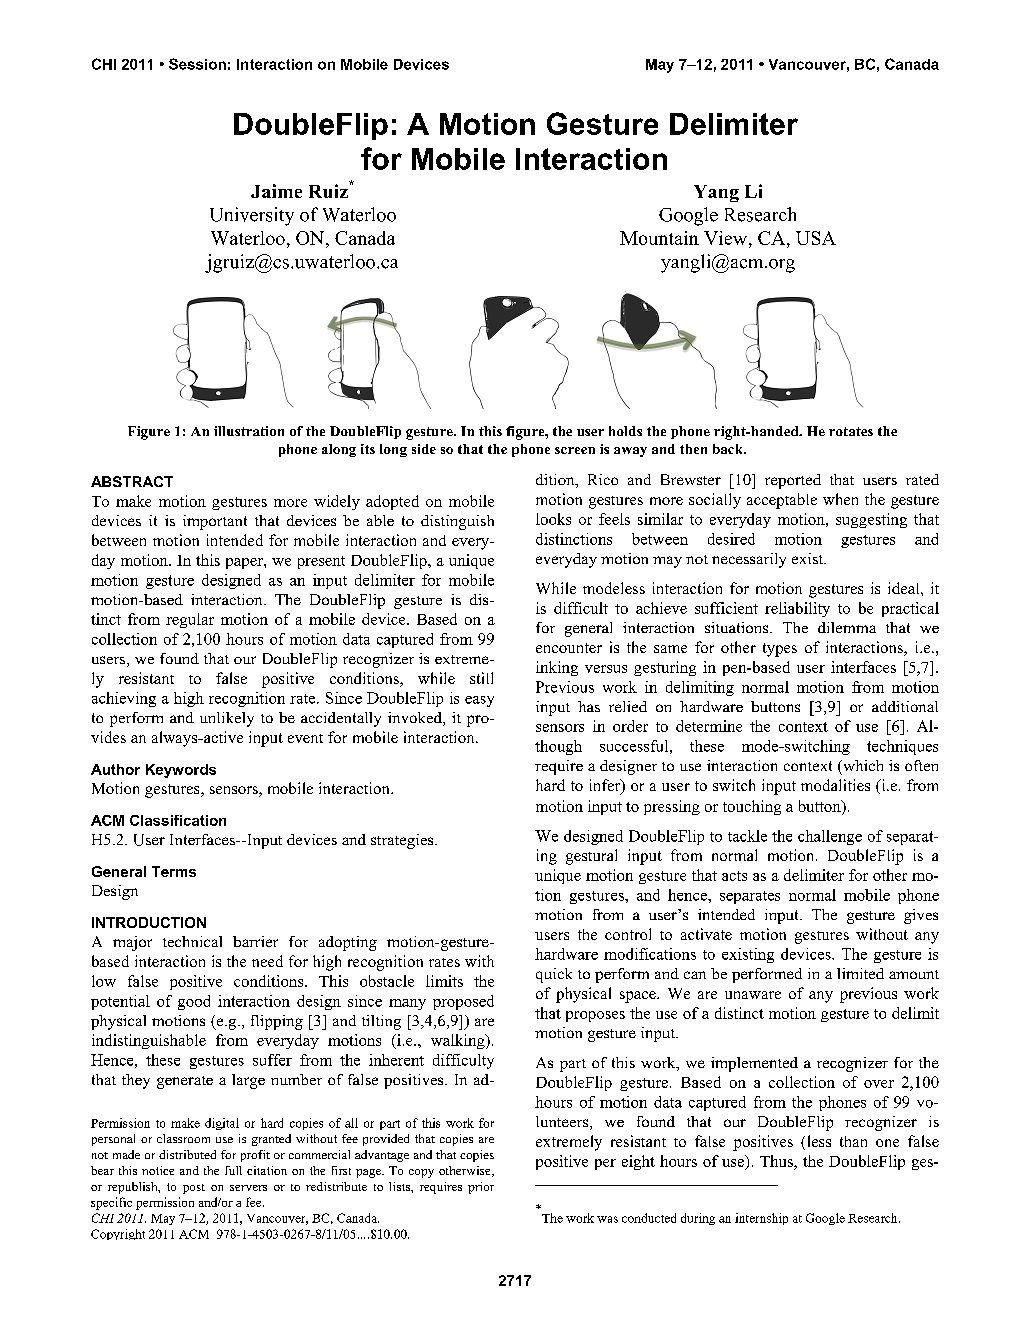 This document has width=1030, height=1333. I want to click on rotates, so click(851, 431).
